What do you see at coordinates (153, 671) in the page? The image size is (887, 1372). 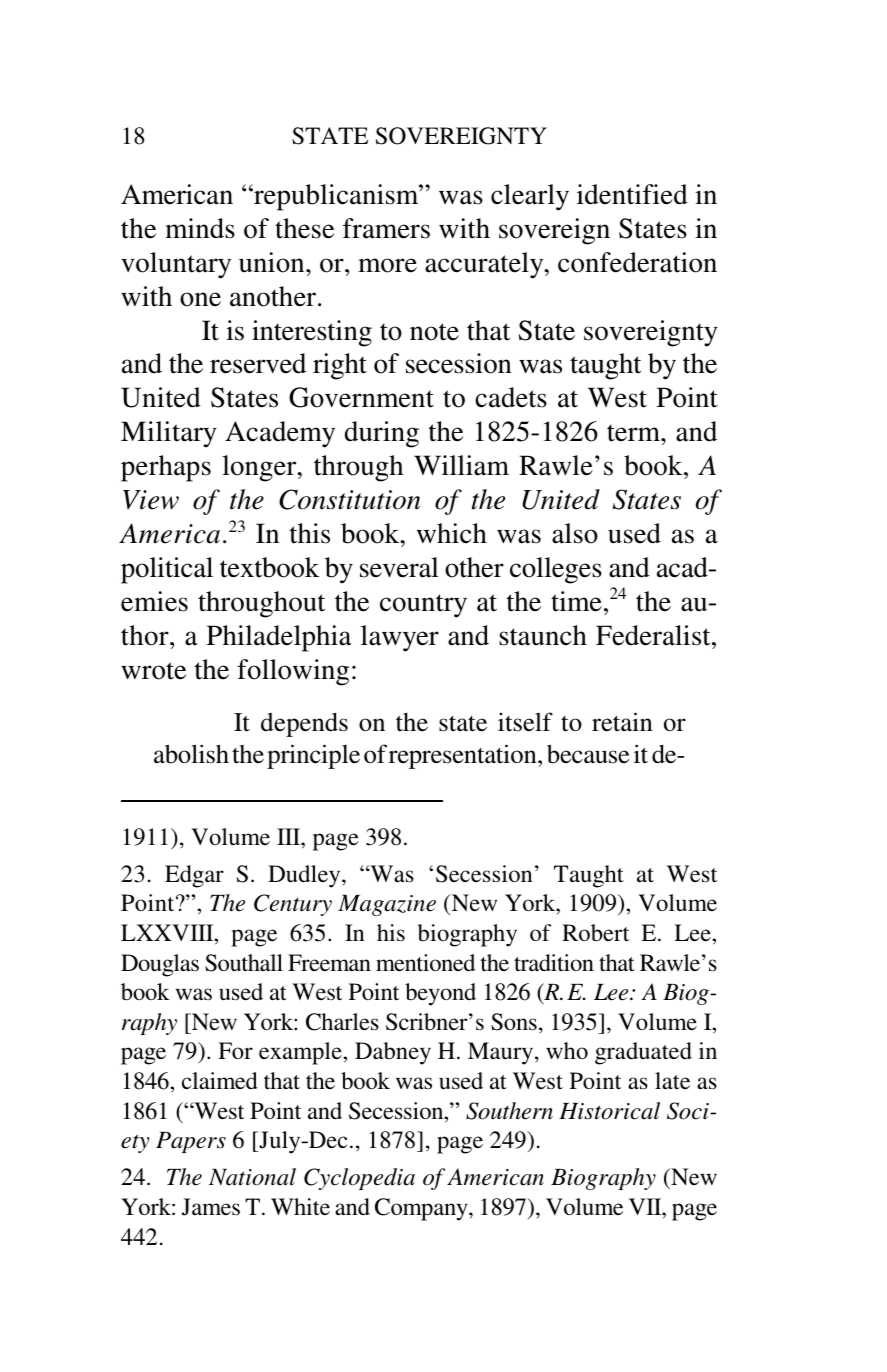 I see `wrote` at bounding box center [153, 671].
